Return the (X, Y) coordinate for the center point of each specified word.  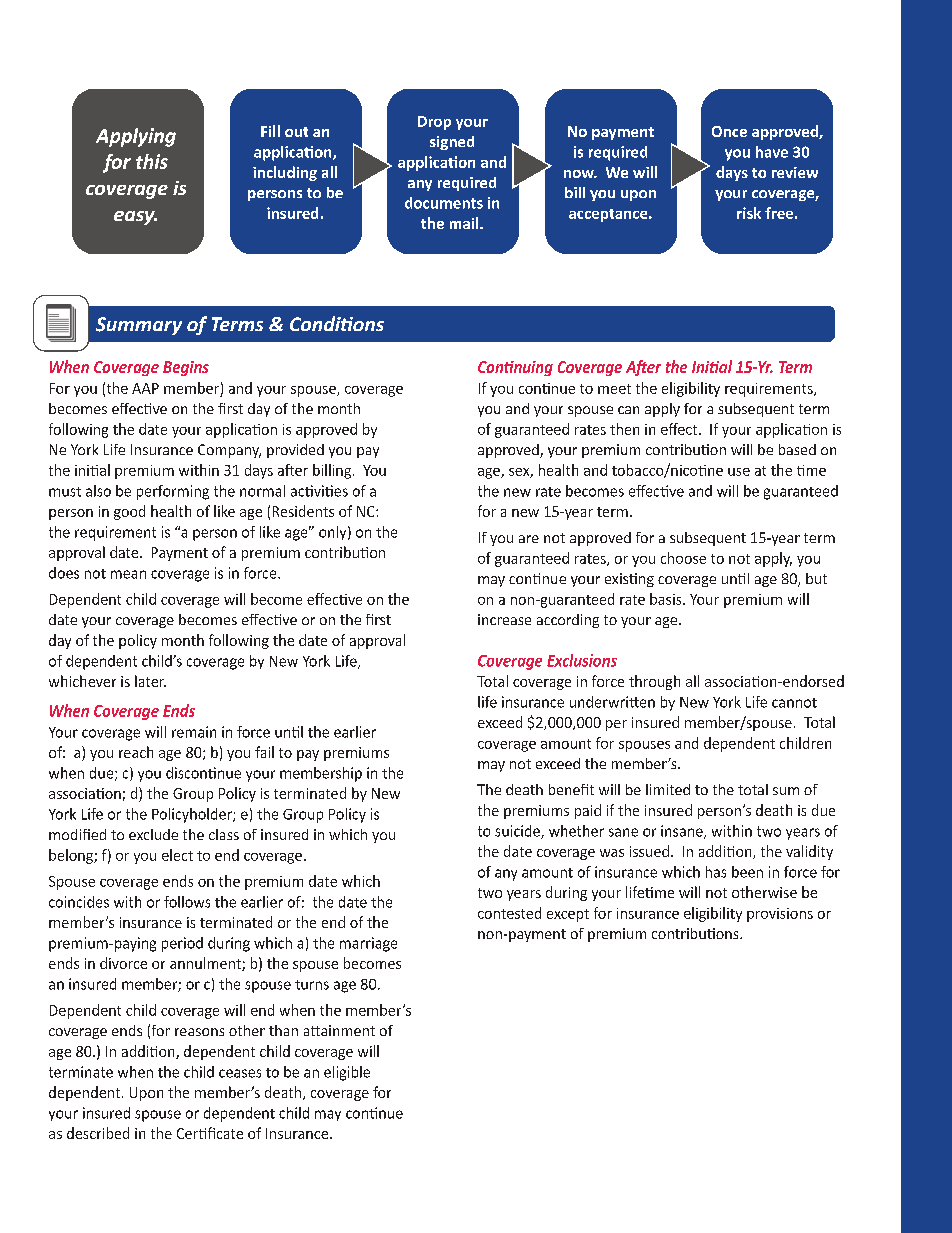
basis (667, 599)
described (98, 1133)
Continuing (515, 368)
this (152, 161)
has (716, 872)
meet (614, 389)
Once (729, 131)
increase (504, 619)
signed (452, 143)
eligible (347, 1073)
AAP (145, 388)
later (150, 681)
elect (177, 855)
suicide (518, 832)
